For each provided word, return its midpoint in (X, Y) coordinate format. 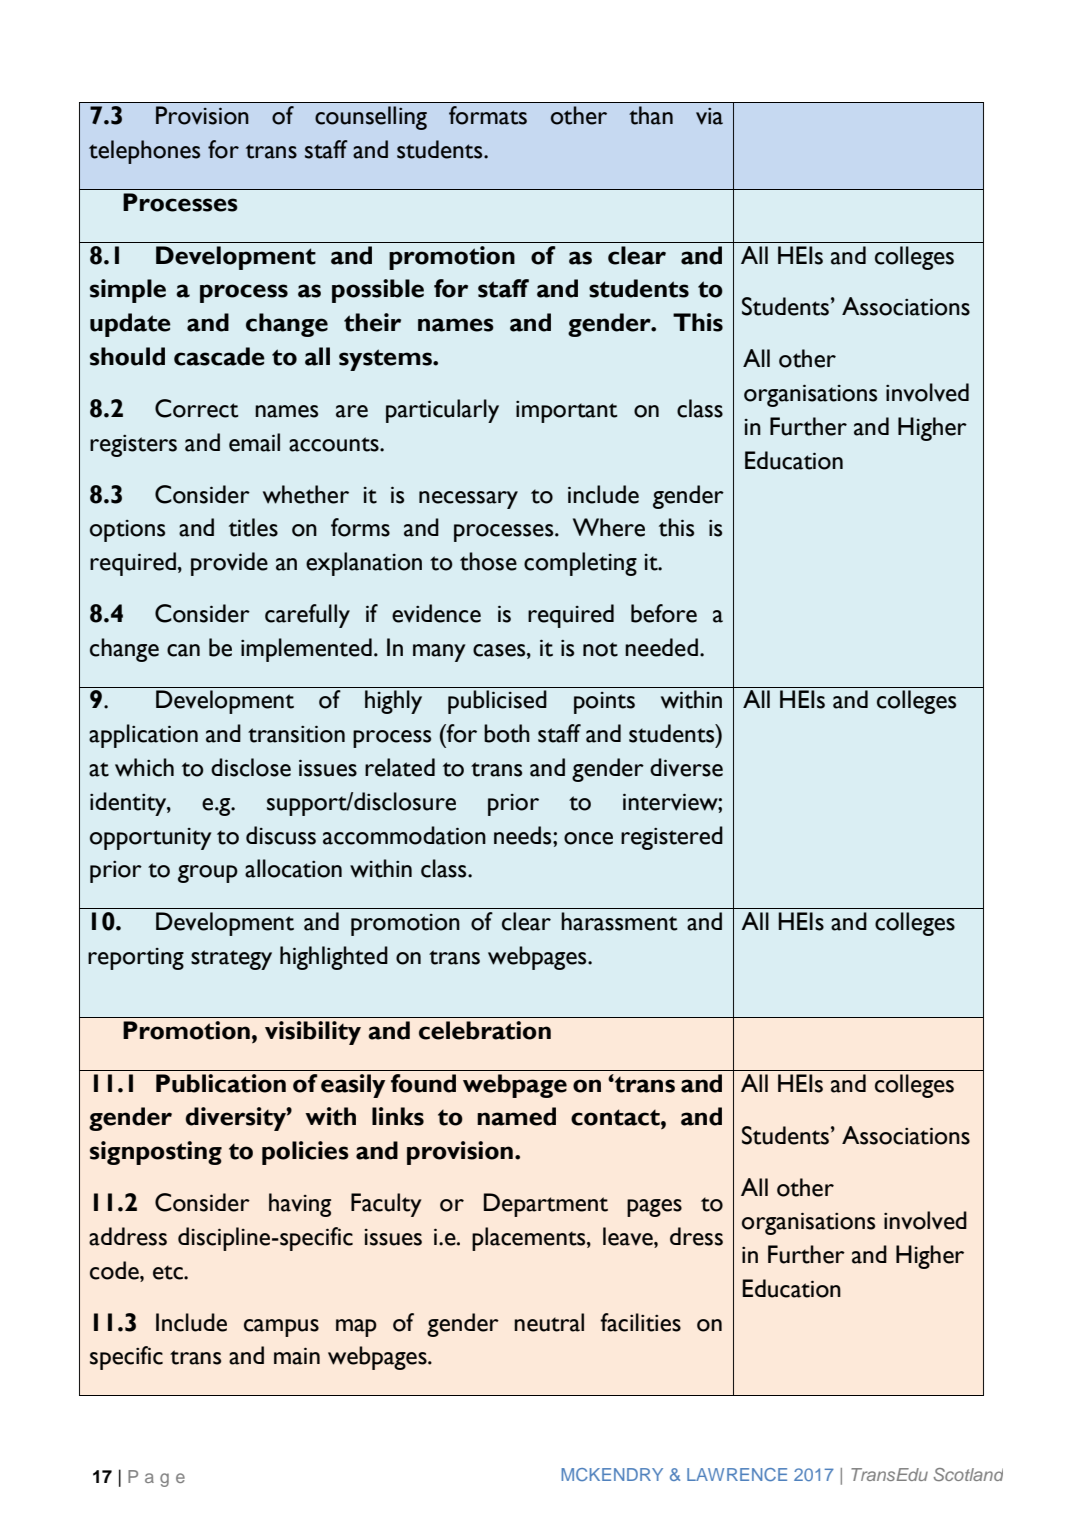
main (297, 1356)
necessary (468, 500)
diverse (686, 767)
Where (609, 527)
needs (524, 835)
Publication (221, 1083)
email (254, 442)
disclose (251, 767)
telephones (144, 152)
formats (488, 115)
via (709, 116)
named (516, 1116)
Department (546, 1205)
